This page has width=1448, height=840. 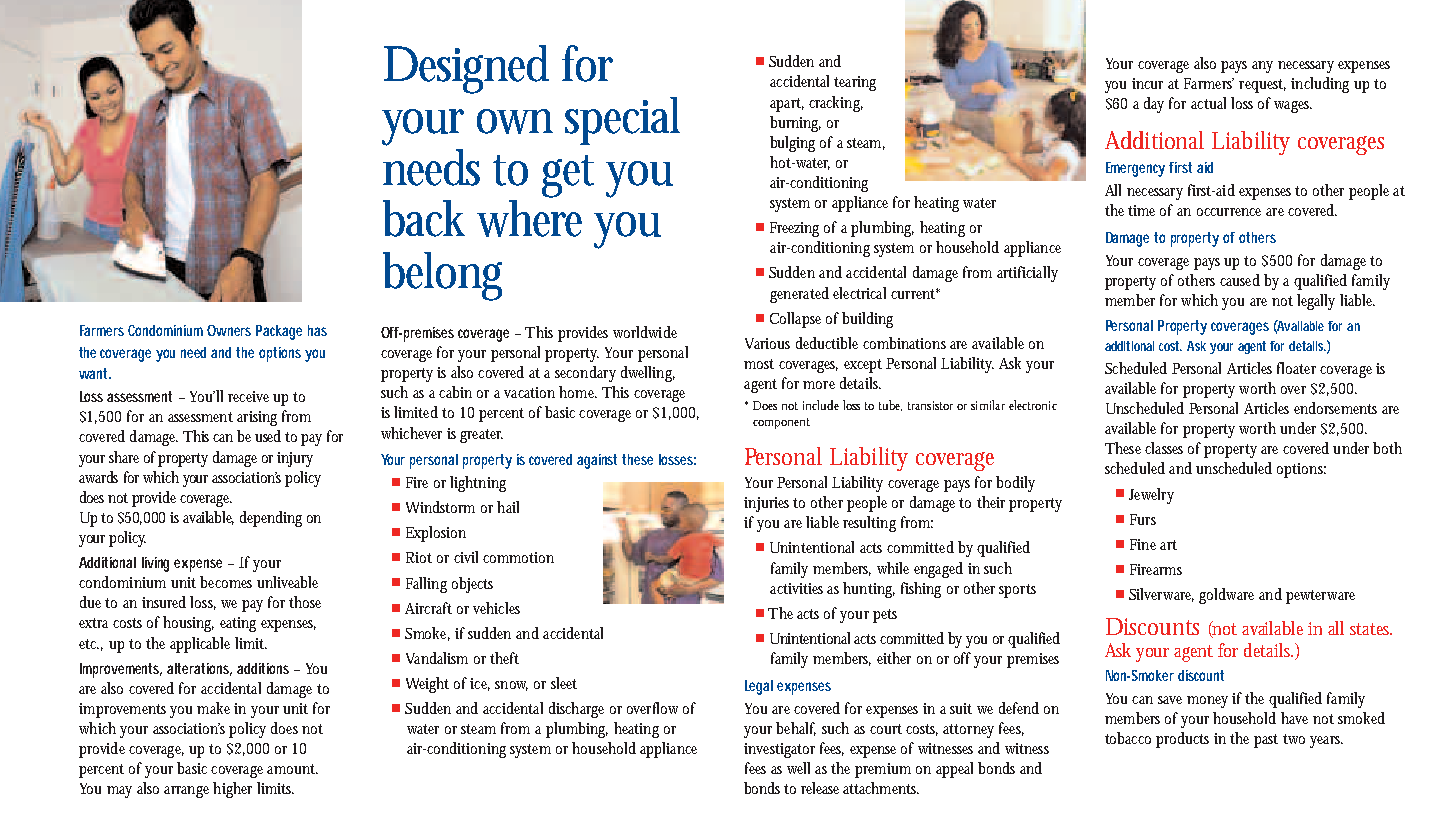 What do you see at coordinates (779, 750) in the page?
I see `investigator` at bounding box center [779, 750].
